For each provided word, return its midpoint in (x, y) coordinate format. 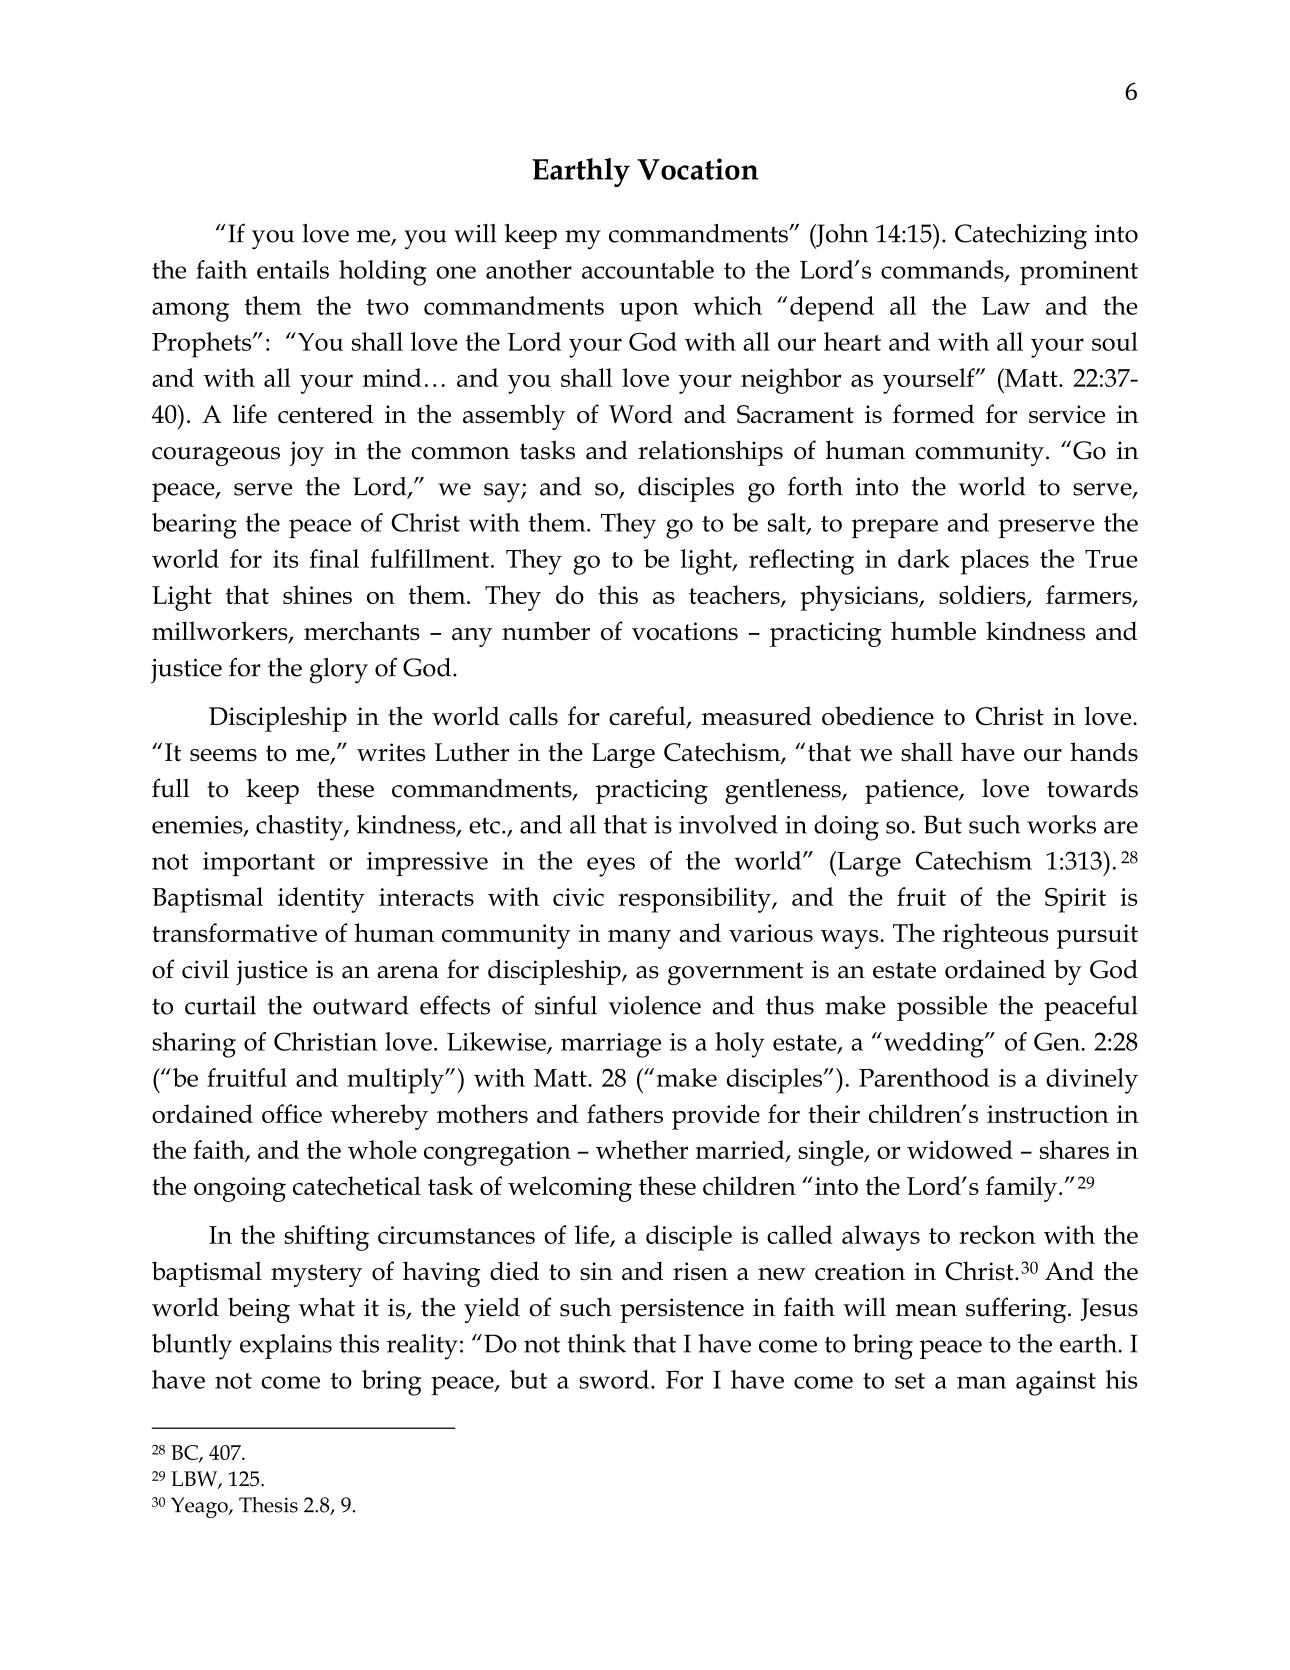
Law (1006, 306)
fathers (625, 1113)
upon (649, 312)
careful (648, 717)
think (596, 1343)
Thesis (268, 1505)
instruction (1048, 1114)
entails (293, 269)
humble (933, 630)
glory (339, 671)
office (292, 1113)
